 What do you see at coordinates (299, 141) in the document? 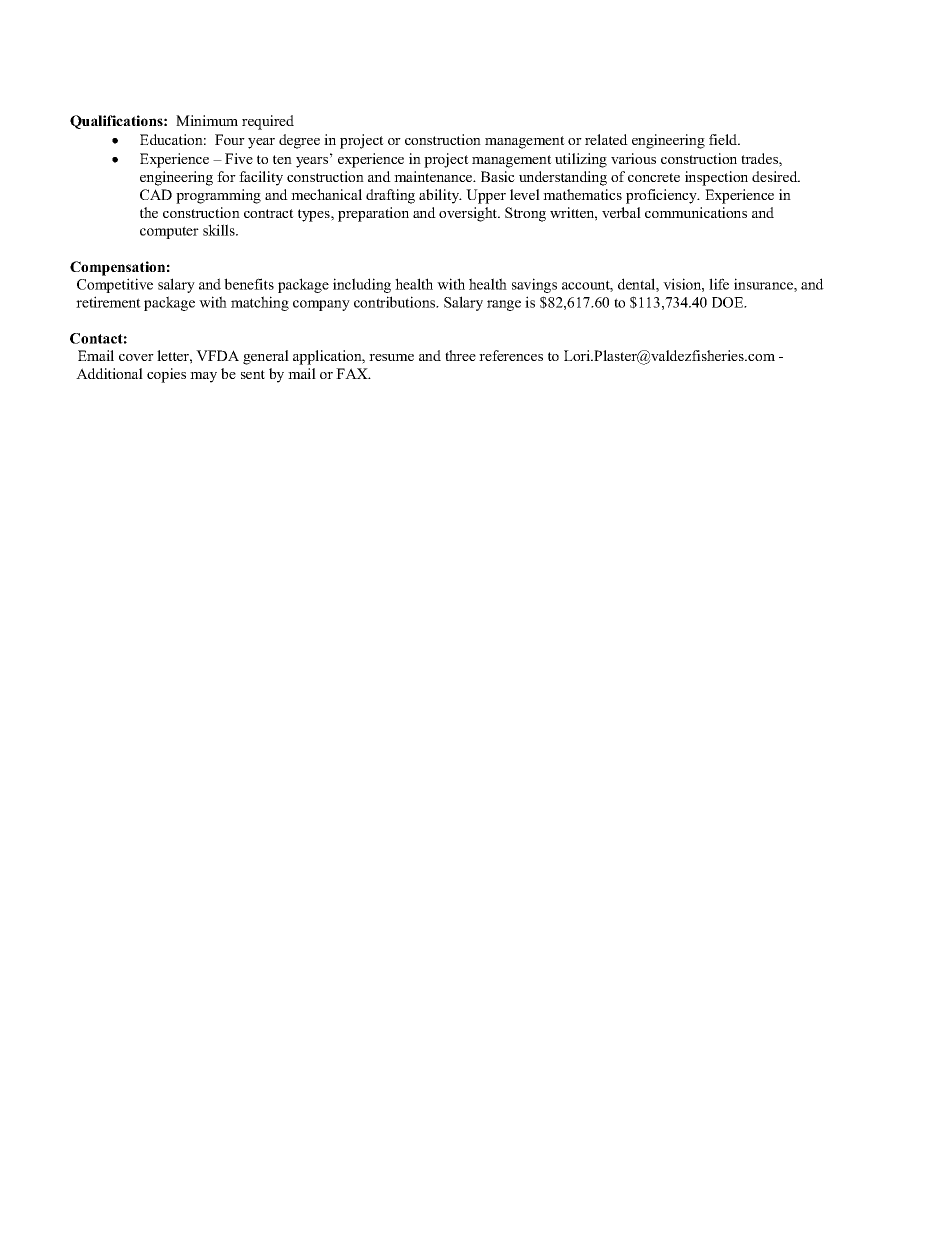
I see `degree` at bounding box center [299, 141].
